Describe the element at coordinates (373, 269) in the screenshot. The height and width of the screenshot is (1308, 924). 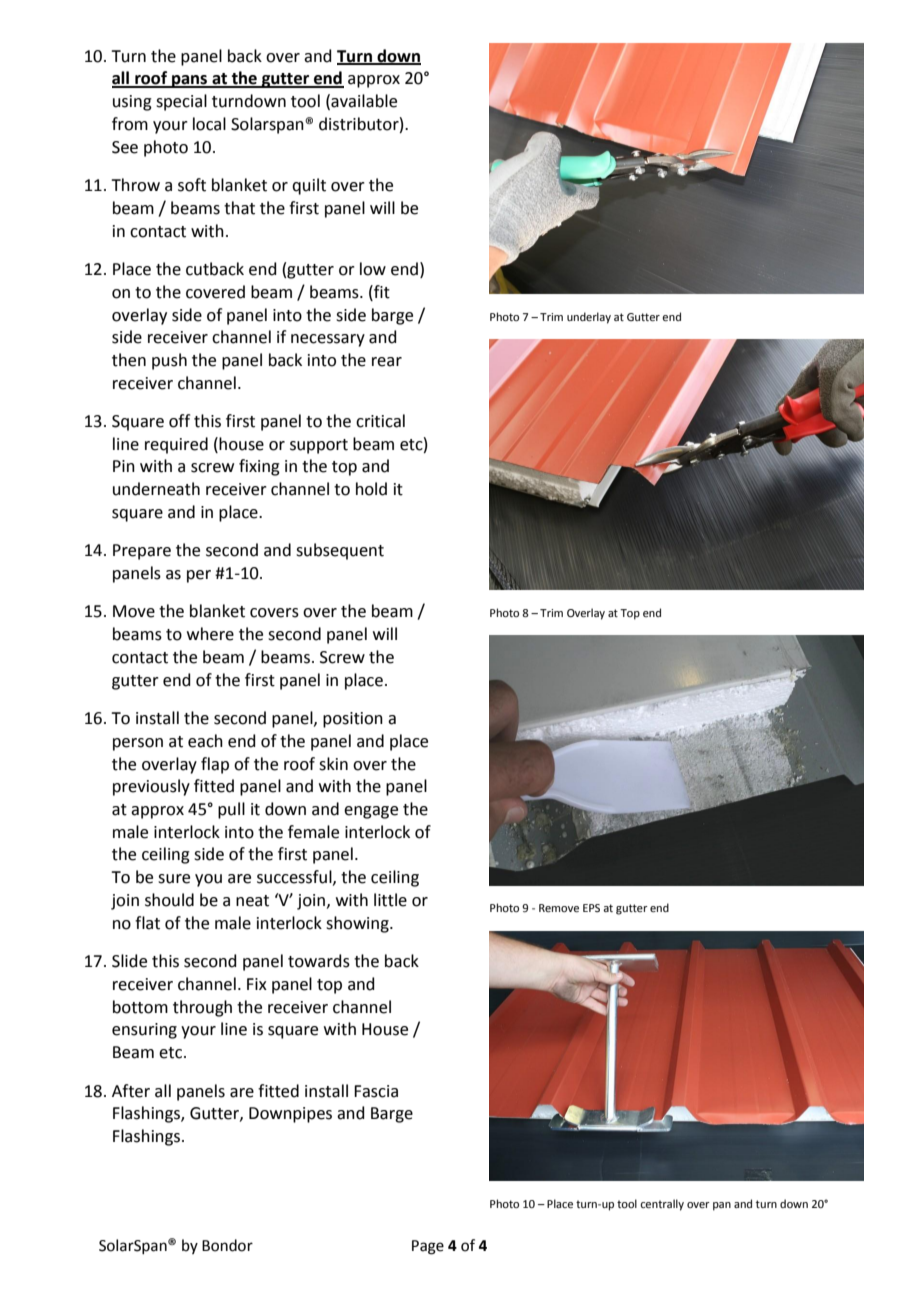
I see `low` at that location.
